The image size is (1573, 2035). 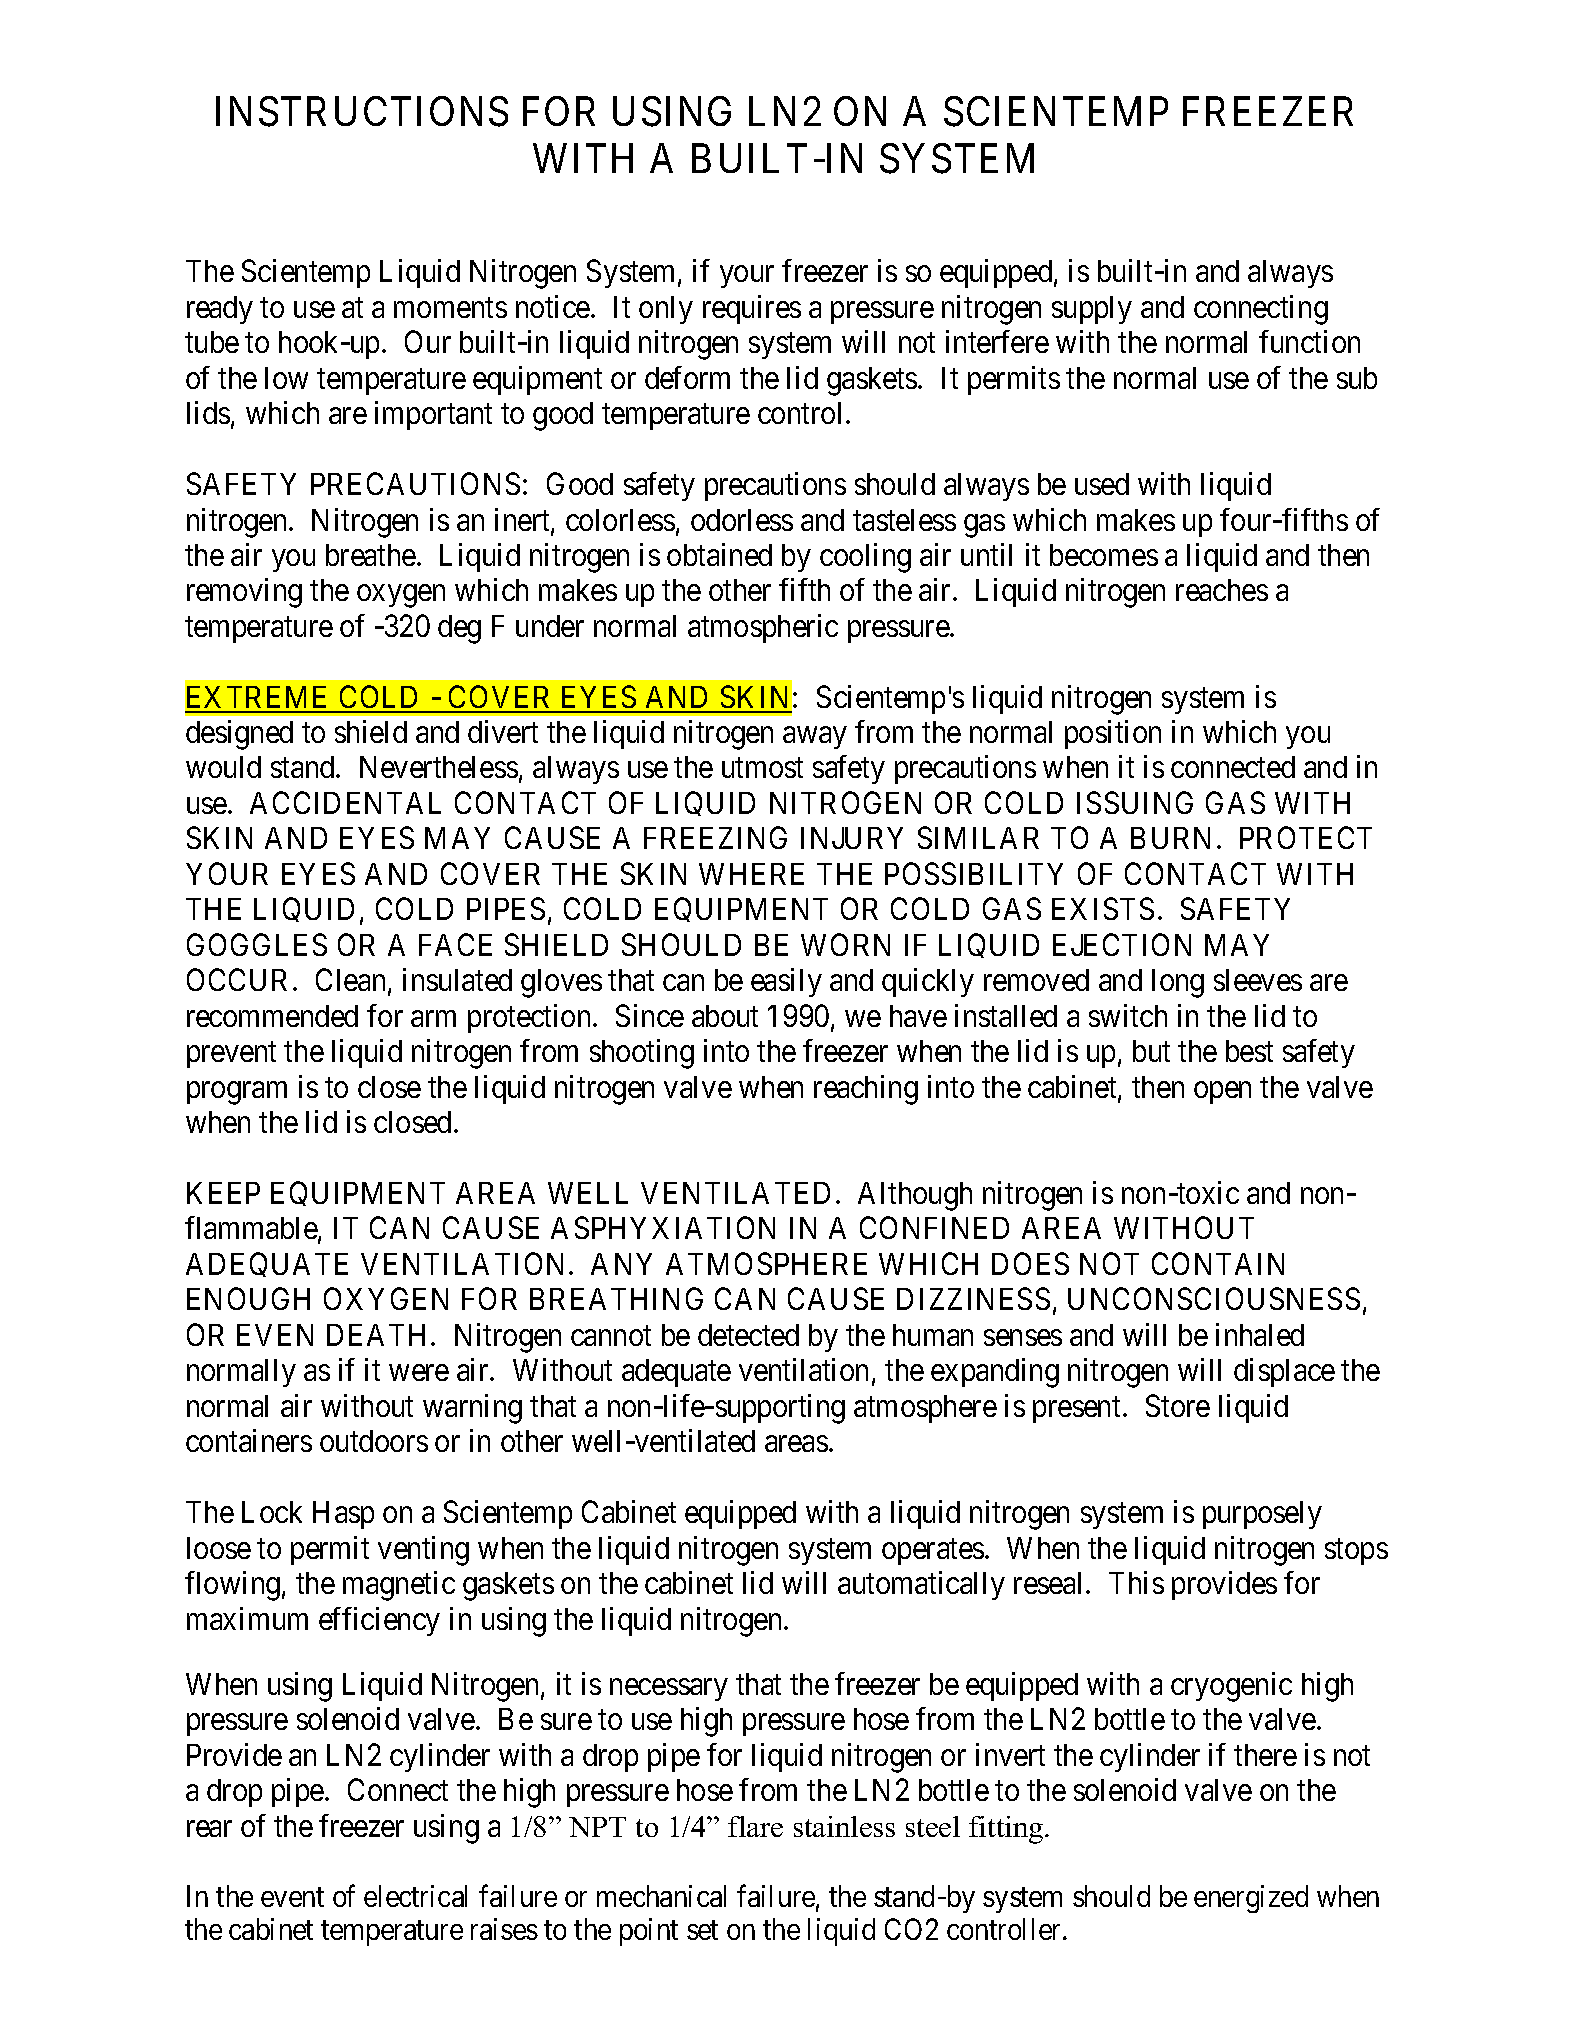 I want to click on odorless, so click(x=742, y=520).
